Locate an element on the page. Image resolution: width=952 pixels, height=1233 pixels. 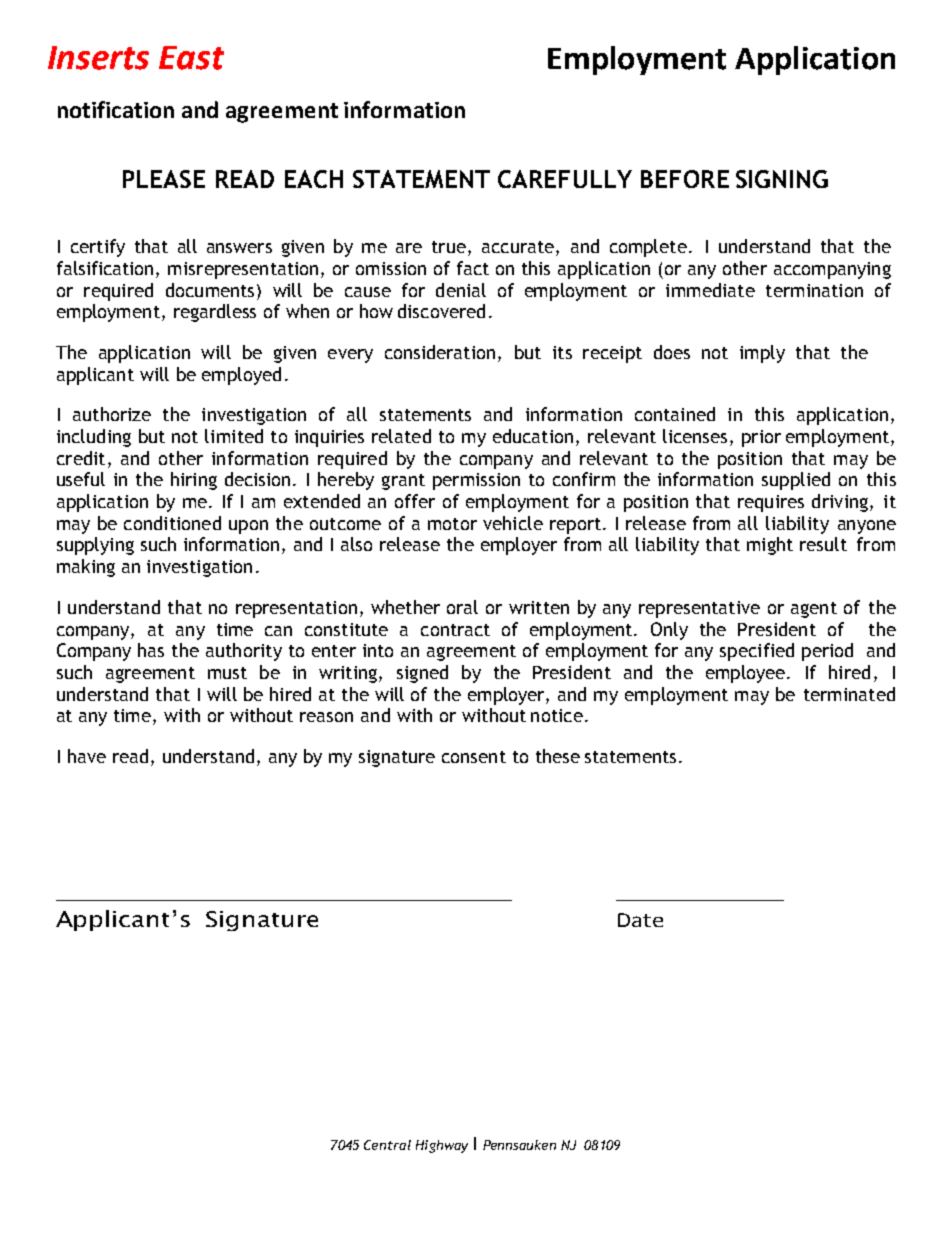
PLEASE is located at coordinates (164, 179).
